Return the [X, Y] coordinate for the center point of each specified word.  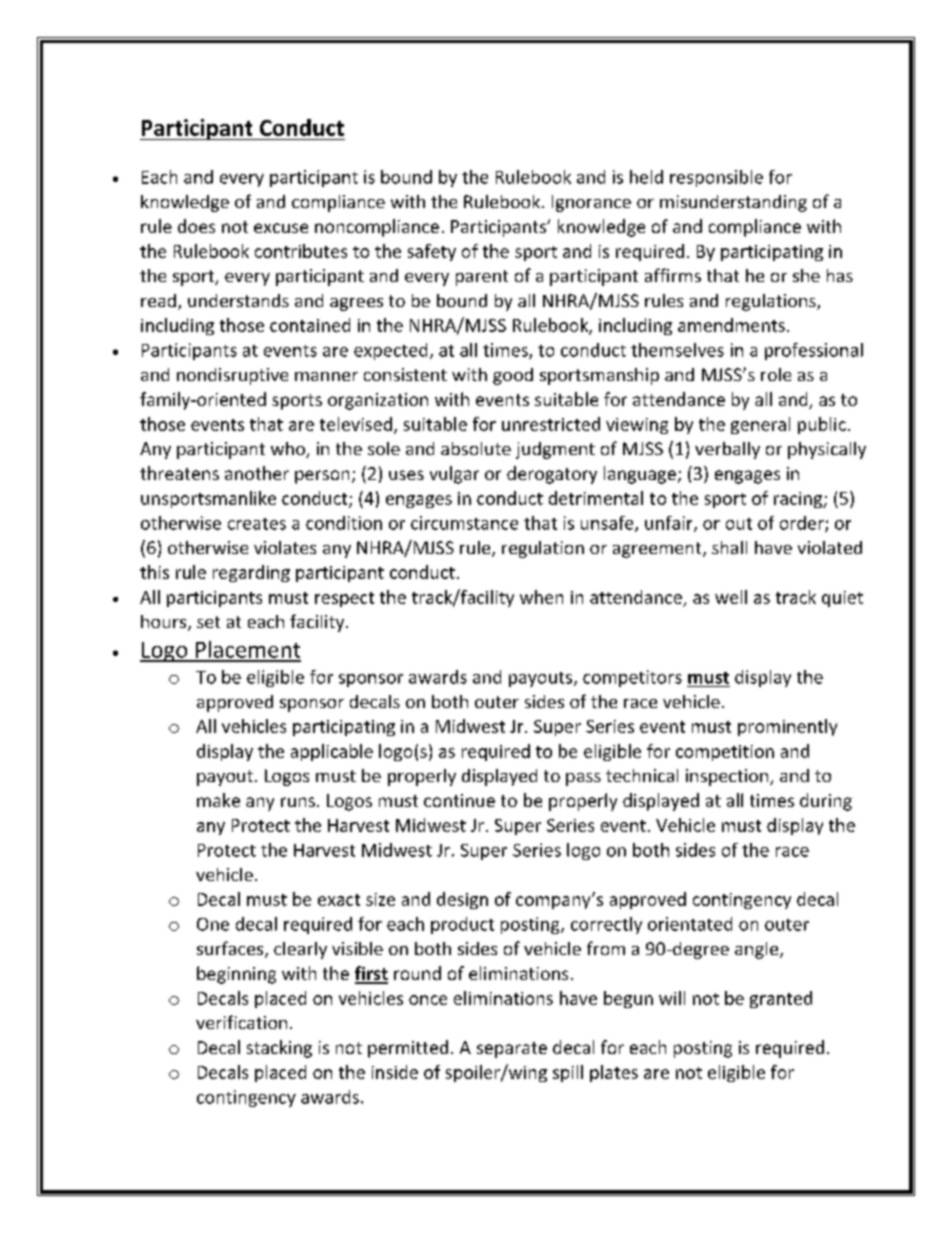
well [731, 597]
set [208, 622]
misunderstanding [733, 203]
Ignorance [591, 203]
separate [512, 1050]
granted [781, 999]
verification [241, 1022]
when [541, 597]
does [196, 226]
